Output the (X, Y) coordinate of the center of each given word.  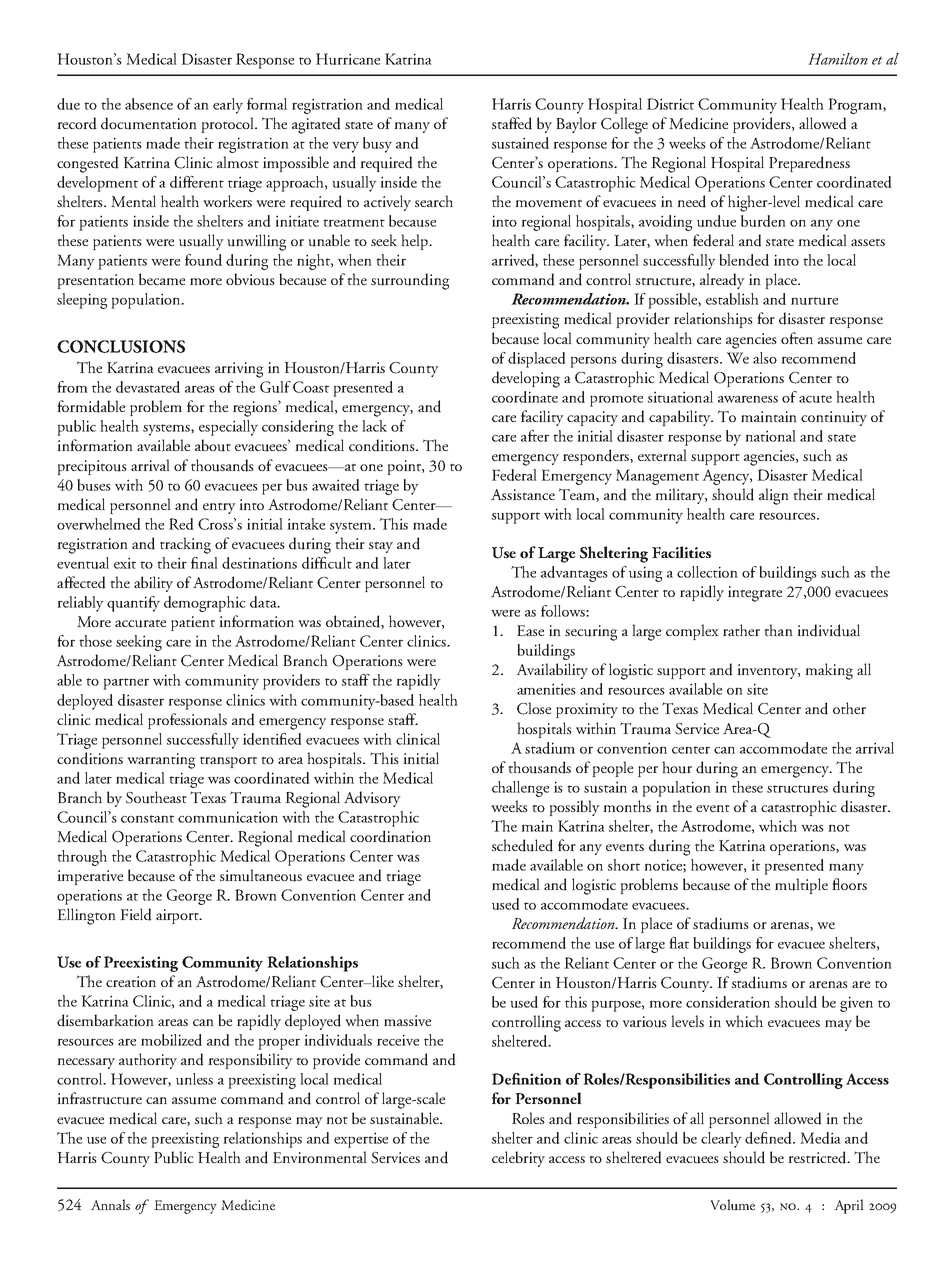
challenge (520, 789)
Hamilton (838, 59)
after (535, 436)
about (213, 445)
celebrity (518, 1159)
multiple (801, 886)
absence (149, 104)
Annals (110, 1204)
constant (147, 819)
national (770, 436)
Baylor (576, 125)
